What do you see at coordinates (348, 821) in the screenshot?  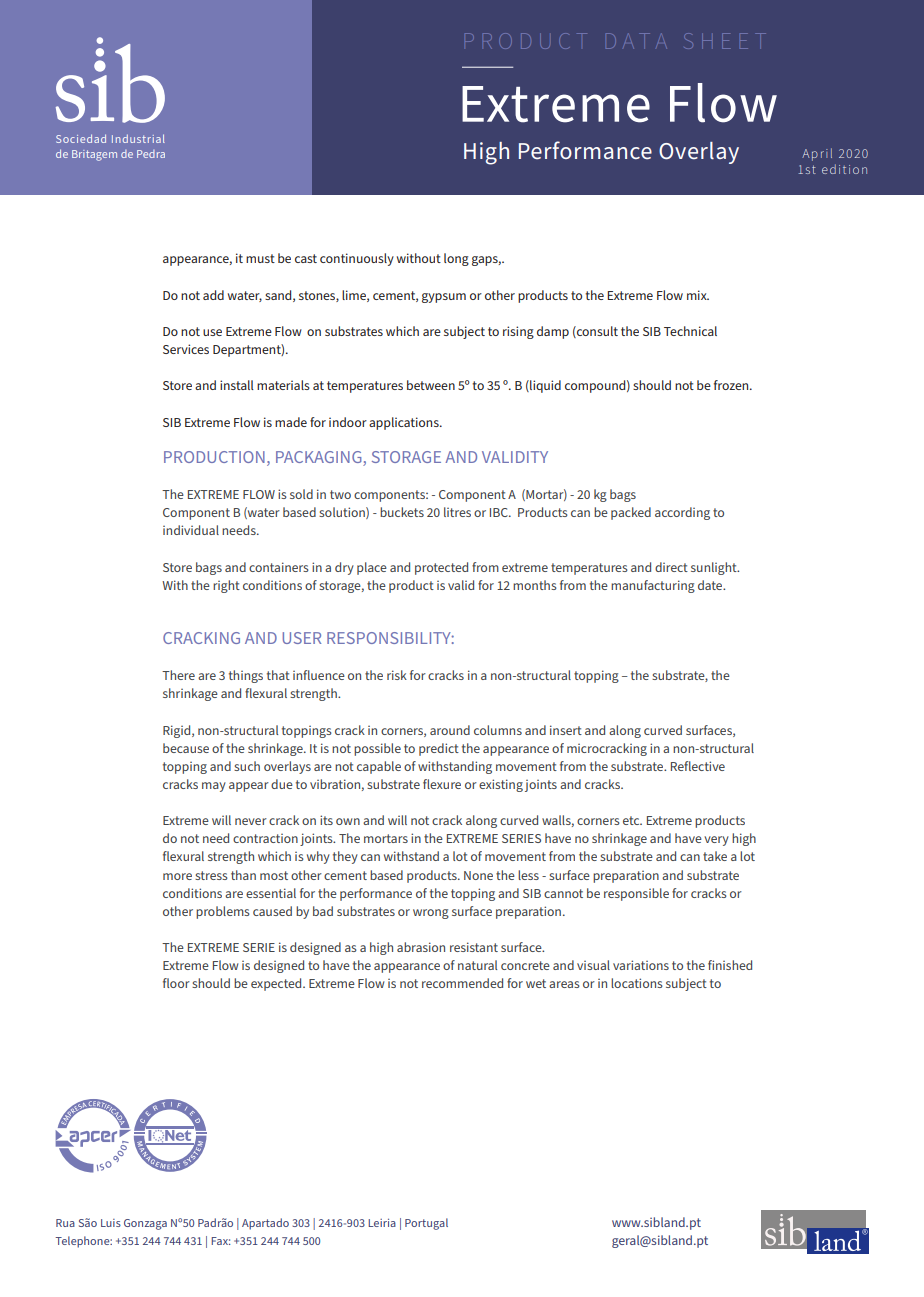 I see `own` at bounding box center [348, 821].
